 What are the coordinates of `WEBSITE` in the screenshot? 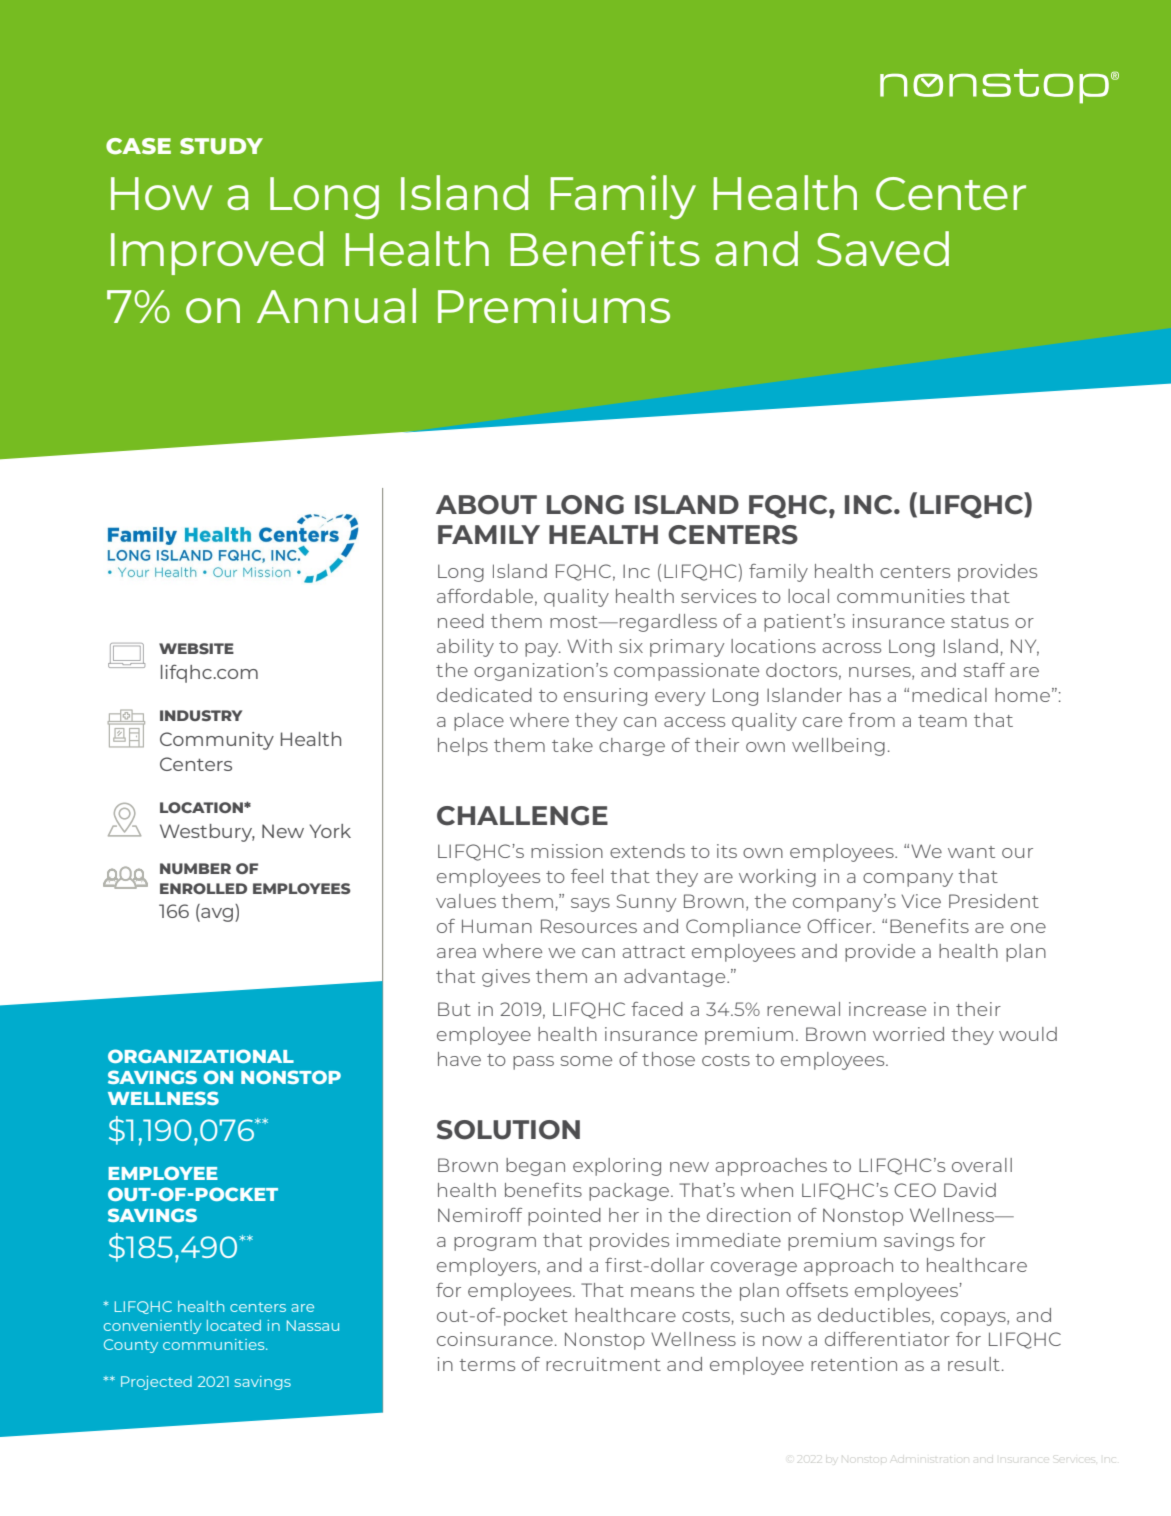 It's located at (196, 648).
